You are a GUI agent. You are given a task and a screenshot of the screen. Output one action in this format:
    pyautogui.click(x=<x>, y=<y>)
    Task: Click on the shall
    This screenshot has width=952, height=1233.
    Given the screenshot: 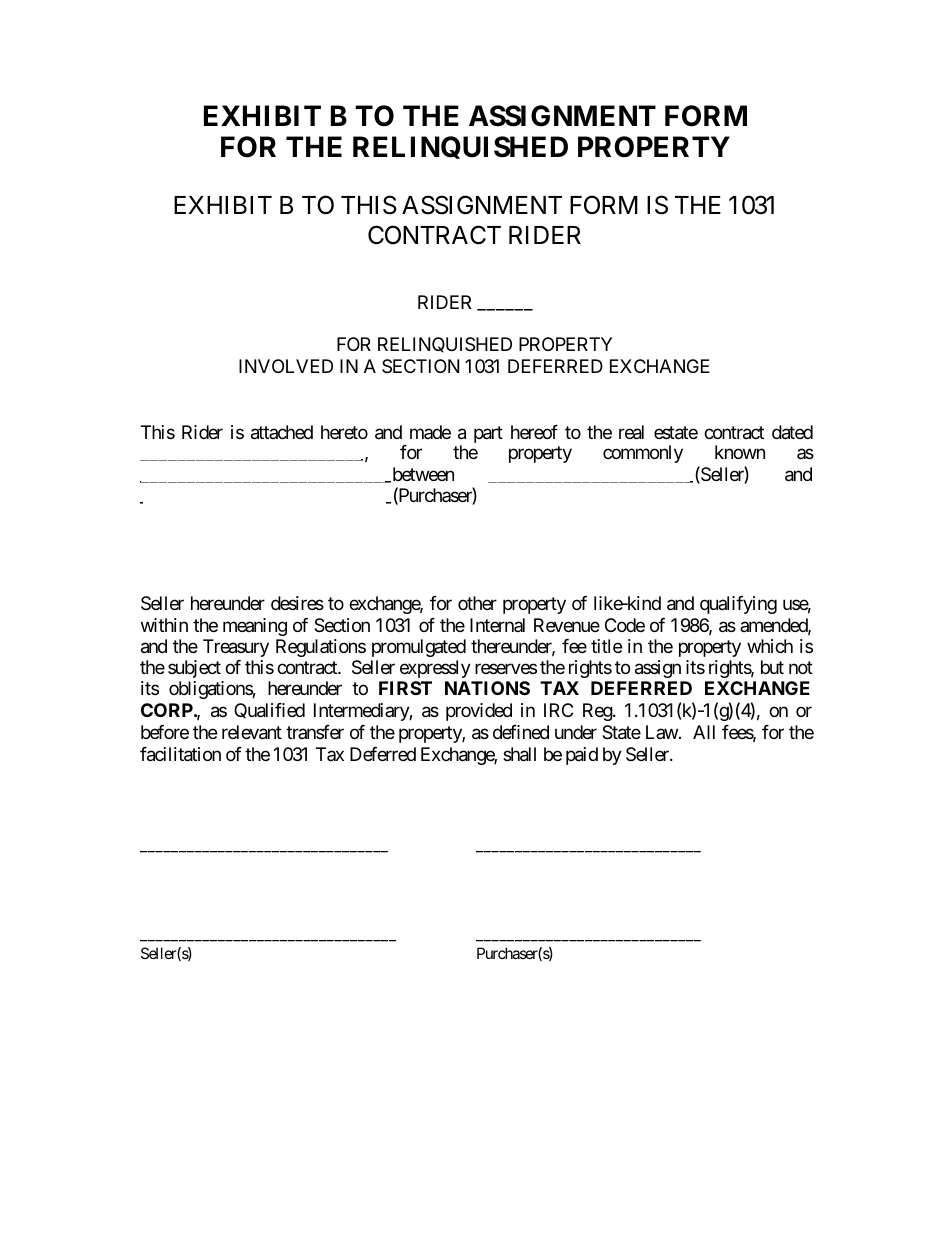 What is the action you would take?
    pyautogui.click(x=519, y=754)
